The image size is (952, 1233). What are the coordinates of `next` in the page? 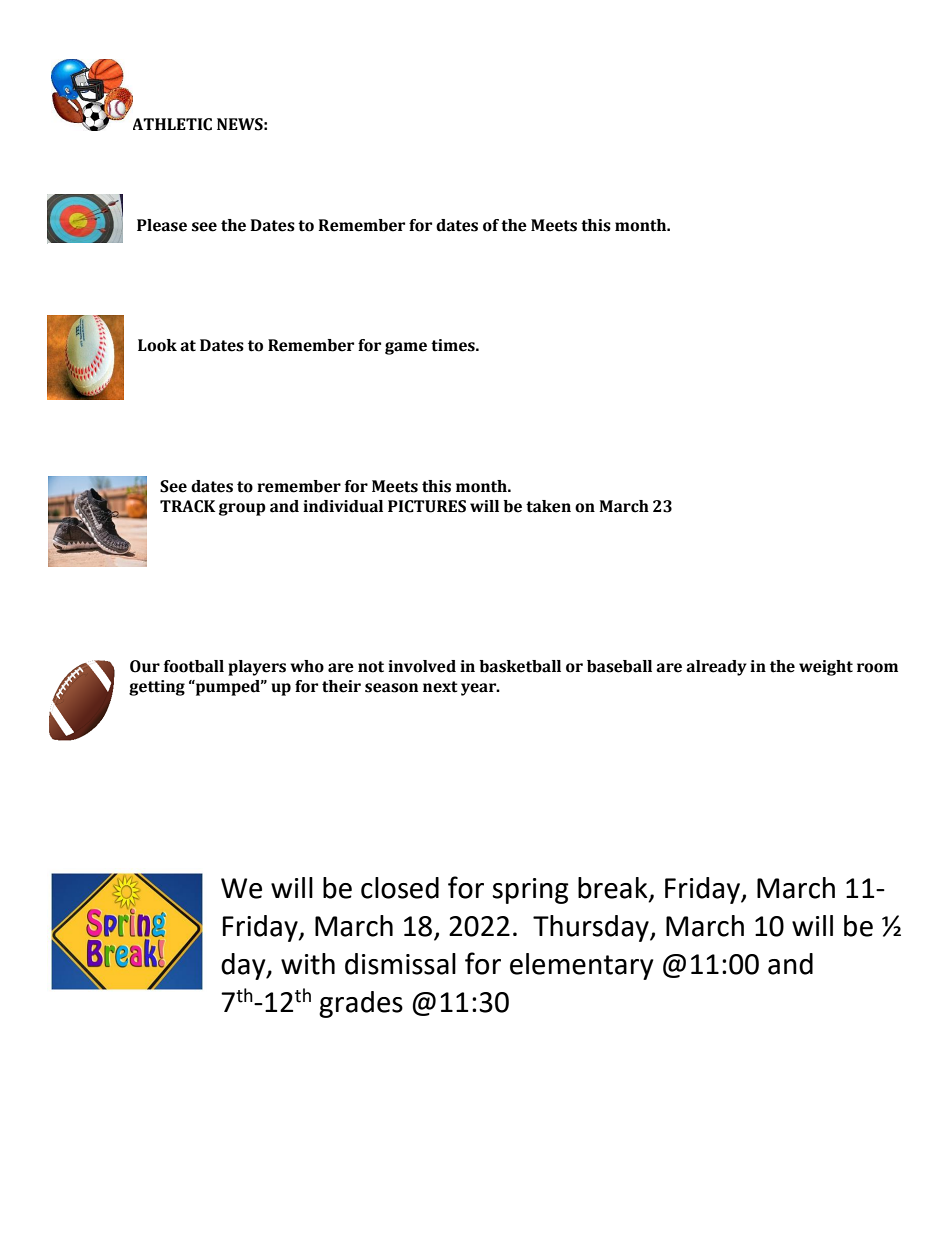 It's located at (440, 687).
